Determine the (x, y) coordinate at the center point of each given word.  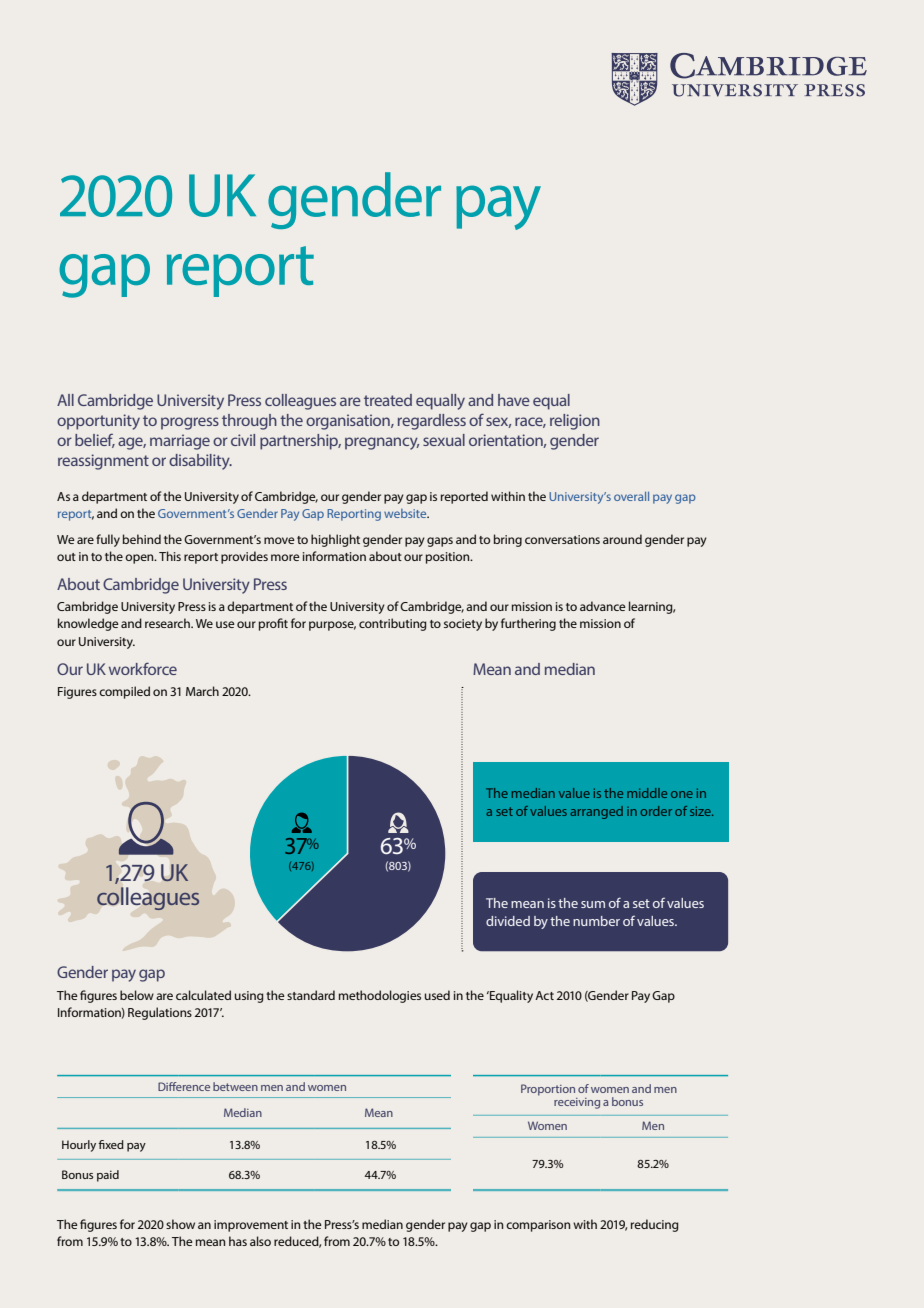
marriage (180, 442)
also (260, 1241)
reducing (655, 1225)
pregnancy (382, 443)
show (180, 1224)
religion (575, 422)
